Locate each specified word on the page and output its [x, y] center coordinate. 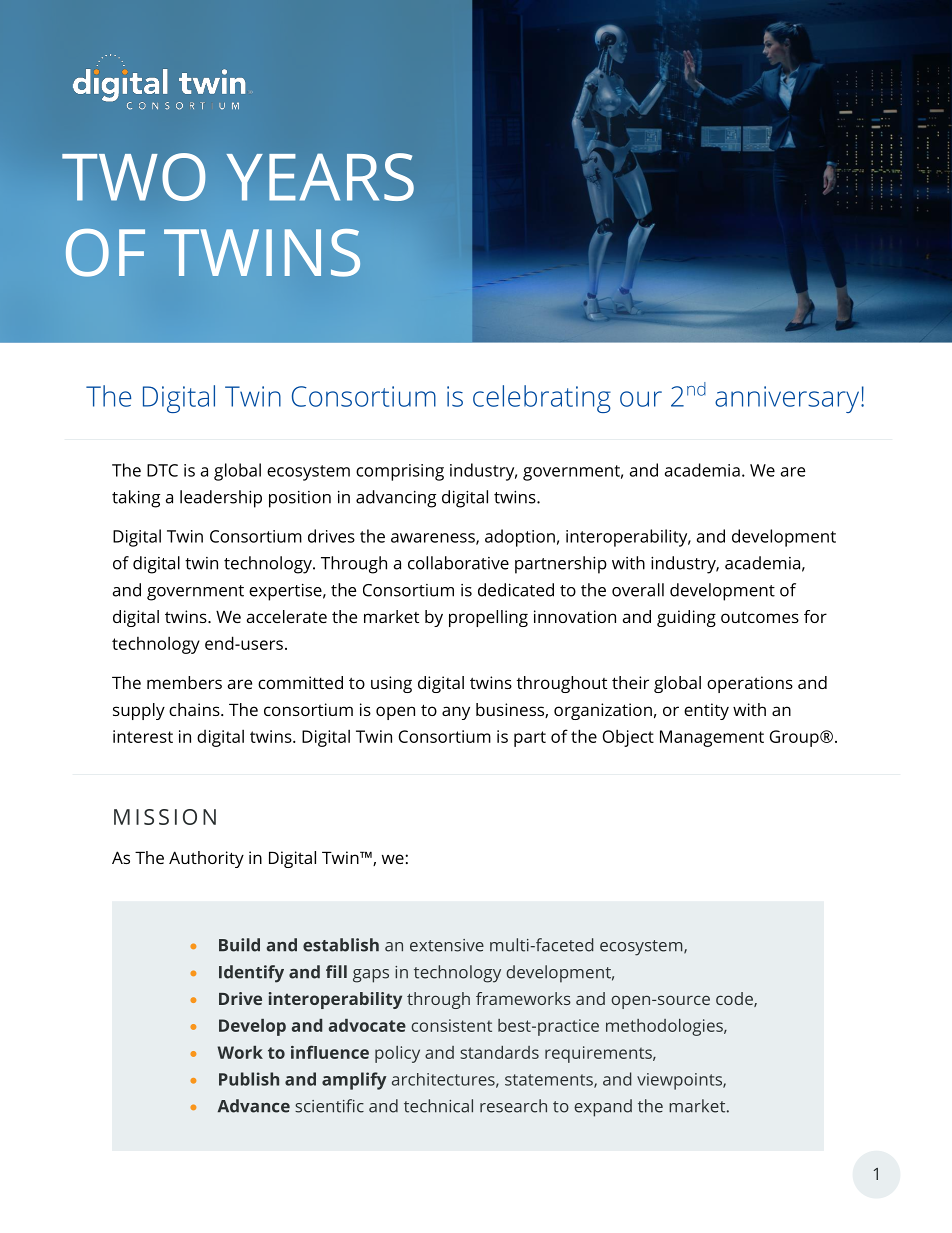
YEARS [320, 177]
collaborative [458, 563]
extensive [447, 945]
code [735, 999]
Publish [249, 1079]
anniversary [788, 399]
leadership [221, 499]
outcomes [760, 617]
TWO [134, 177]
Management [712, 738]
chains [195, 709]
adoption [520, 538]
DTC [162, 470]
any [456, 713]
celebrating [542, 399]
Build [239, 945]
